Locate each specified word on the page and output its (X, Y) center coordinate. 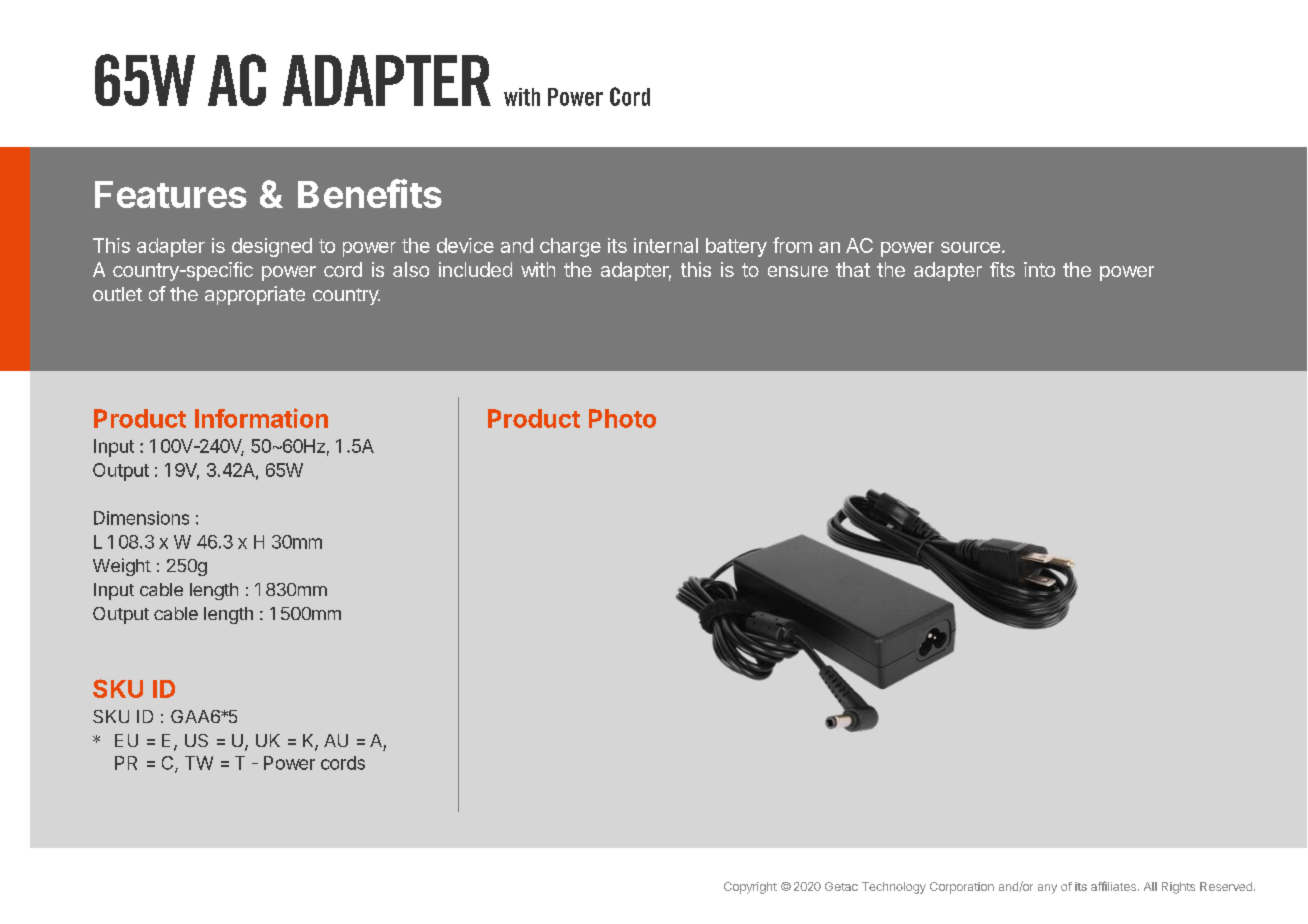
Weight (122, 567)
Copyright (750, 888)
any (1047, 889)
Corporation (962, 888)
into (1039, 269)
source (970, 247)
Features (171, 194)
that (853, 269)
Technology (894, 888)
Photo (622, 418)
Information (261, 418)
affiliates (1113, 886)
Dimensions (141, 518)
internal (666, 245)
